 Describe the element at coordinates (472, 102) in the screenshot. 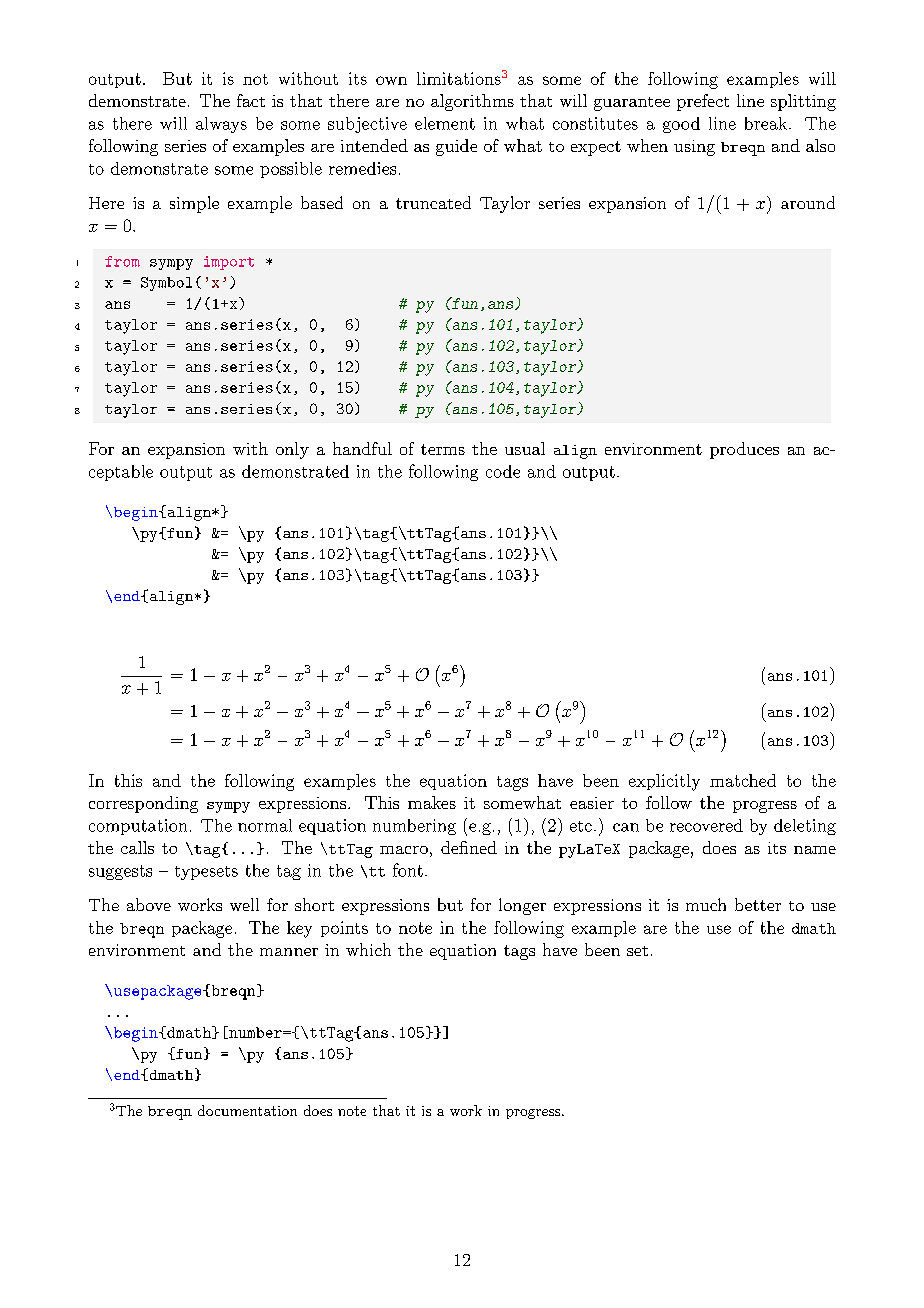

I see `algorithms` at that location.
